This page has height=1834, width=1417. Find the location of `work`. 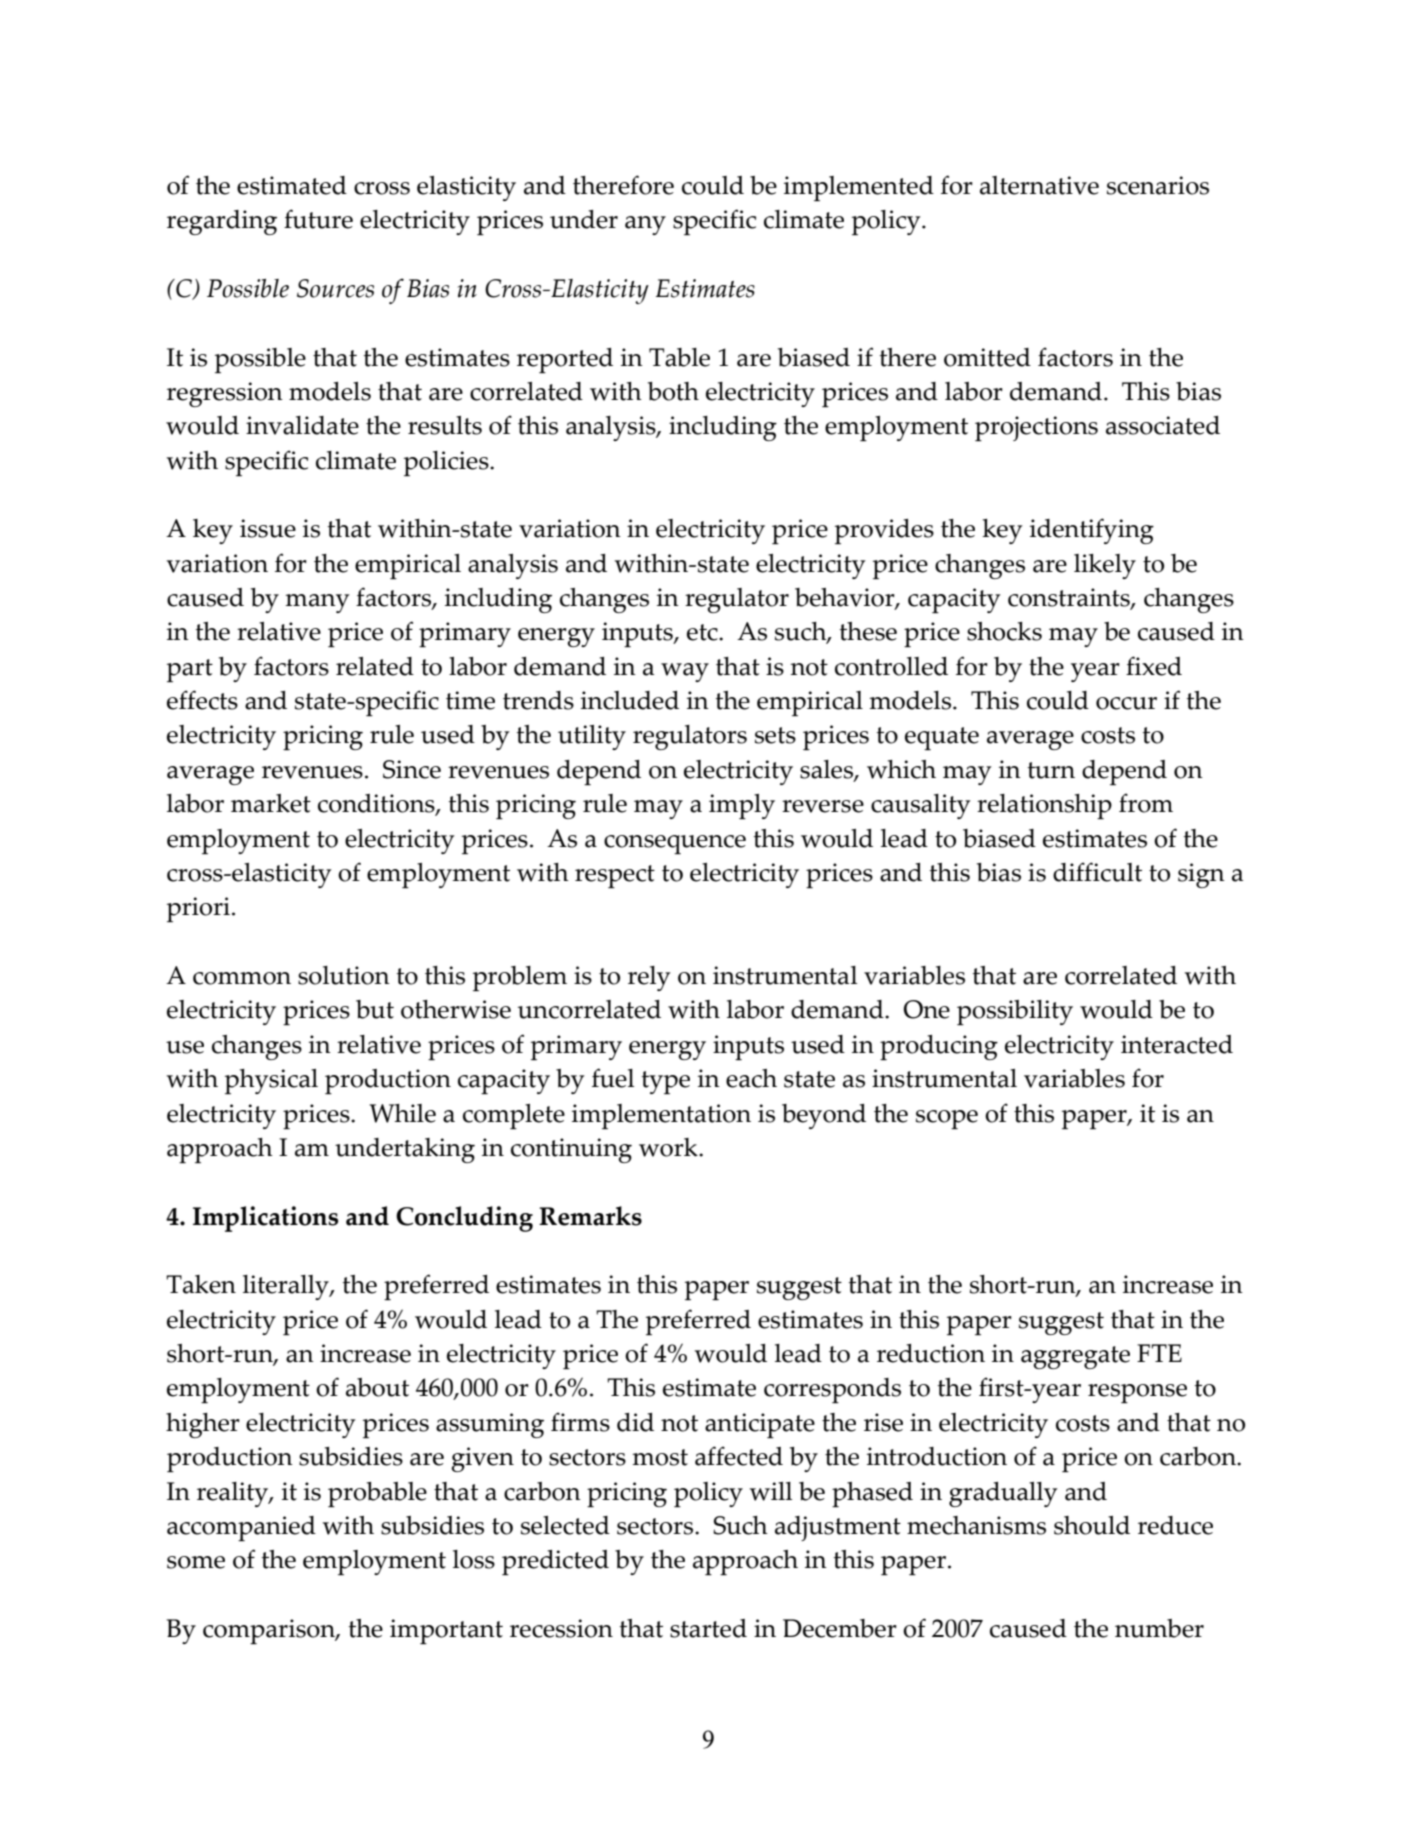

work is located at coordinates (669, 1147).
